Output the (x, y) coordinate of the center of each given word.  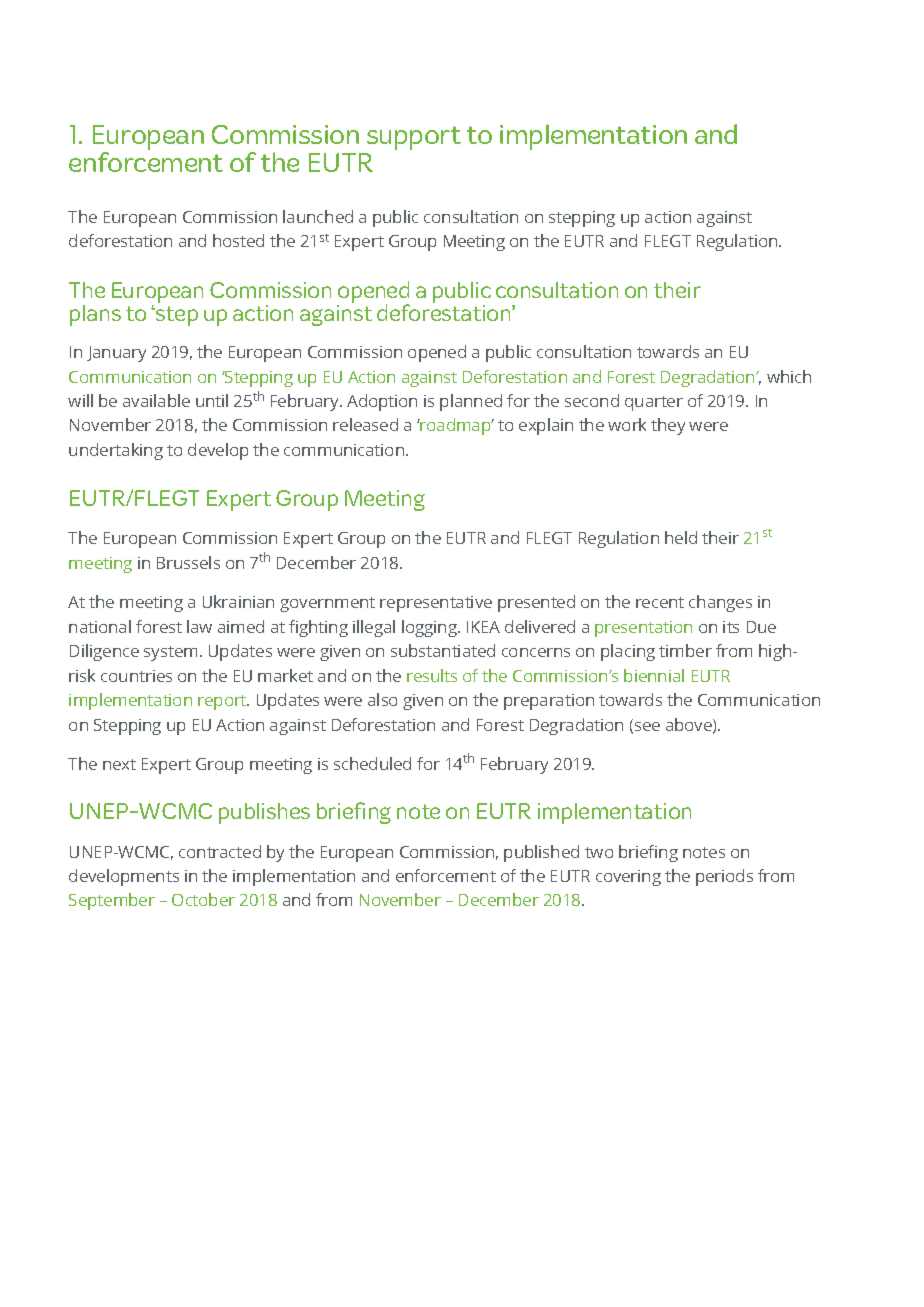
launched (318, 216)
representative (436, 604)
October (203, 899)
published (541, 853)
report (223, 702)
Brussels (188, 562)
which (789, 376)
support (414, 138)
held (681, 537)
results (432, 675)
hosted (238, 240)
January (116, 354)
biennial (654, 675)
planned (471, 402)
